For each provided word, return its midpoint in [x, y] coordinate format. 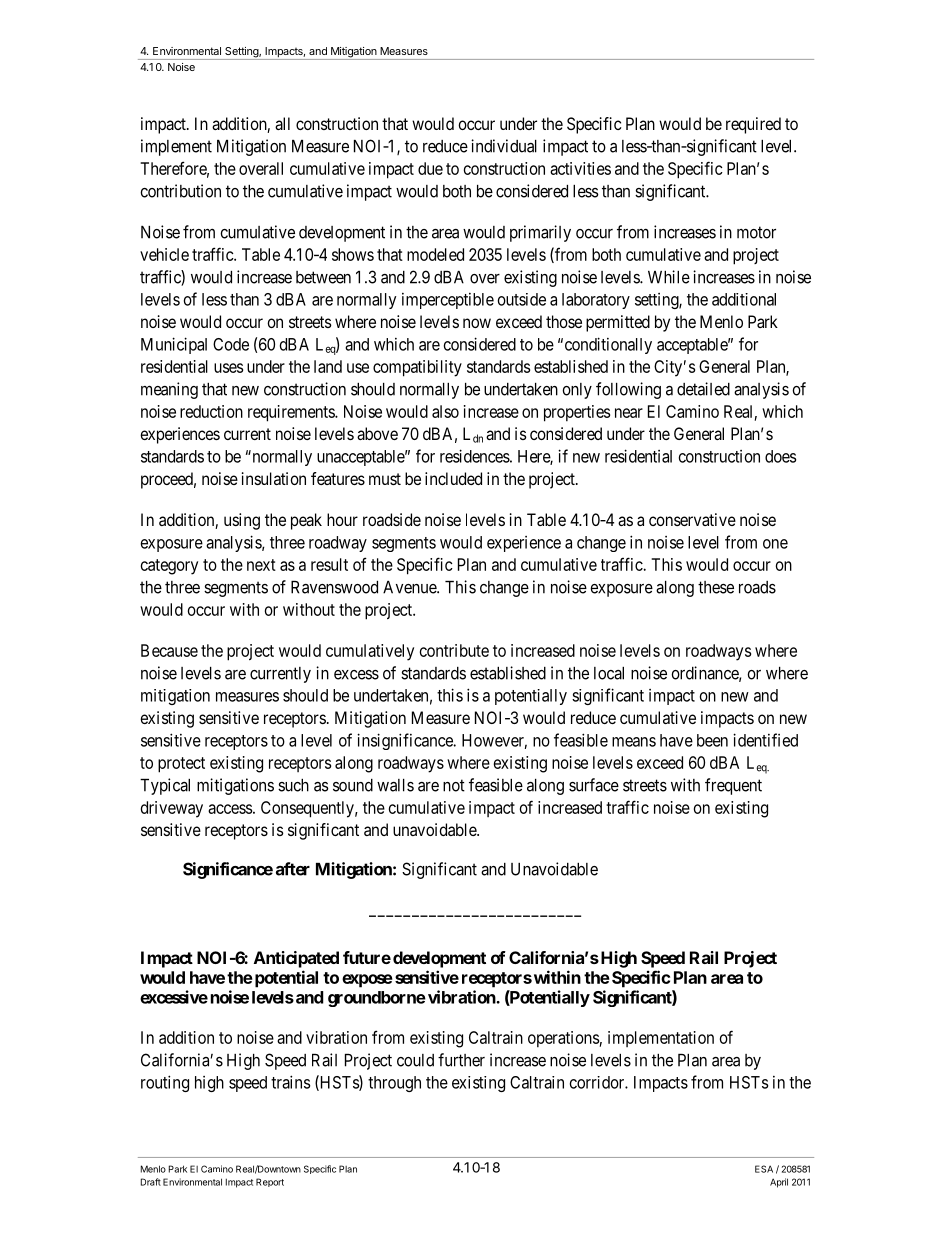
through [394, 1084]
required [753, 125]
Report [270, 1182]
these [716, 587]
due [430, 168]
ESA [764, 1169]
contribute [454, 650]
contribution [180, 191]
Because [169, 650]
